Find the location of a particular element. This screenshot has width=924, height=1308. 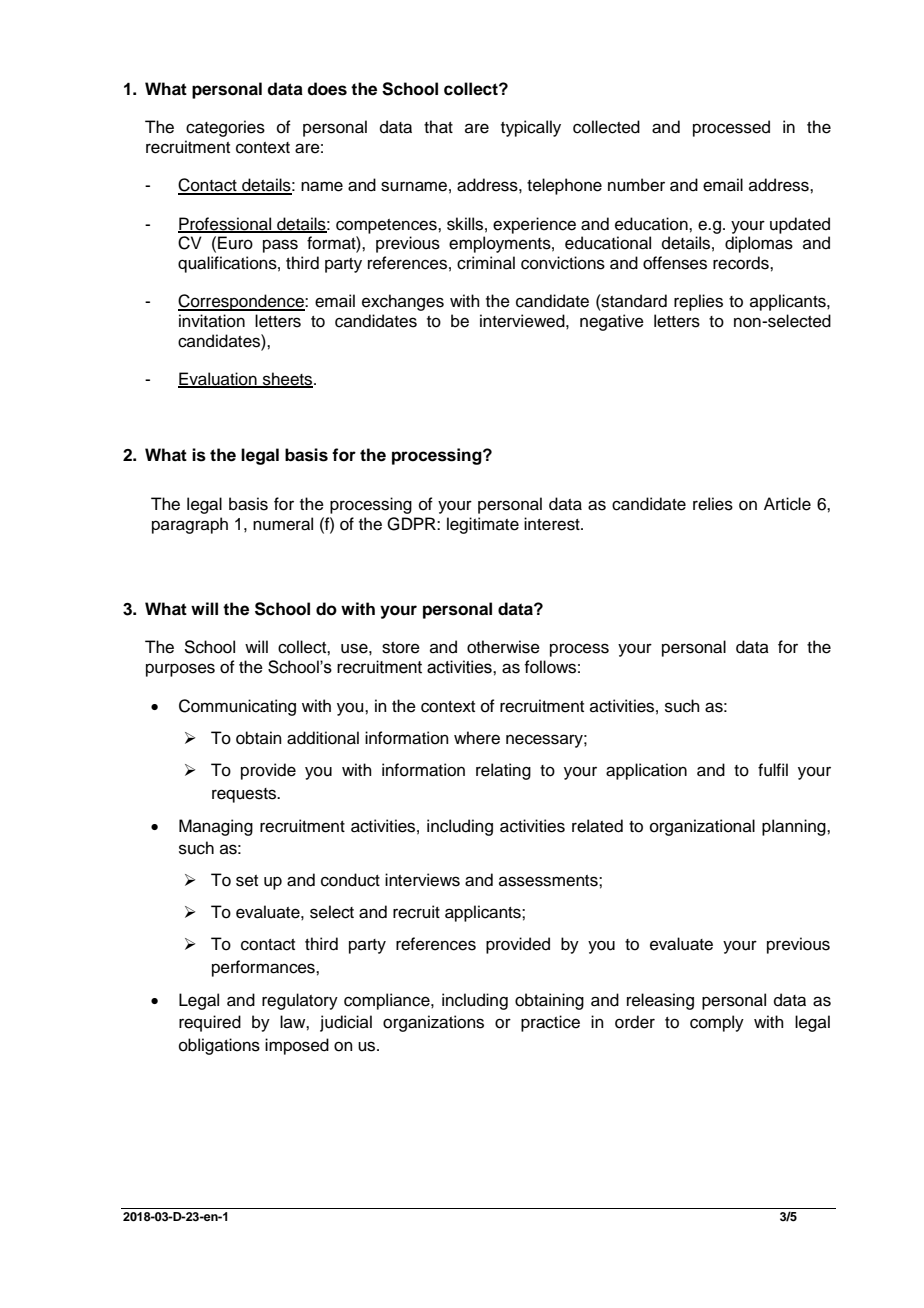

number is located at coordinates (636, 185).
